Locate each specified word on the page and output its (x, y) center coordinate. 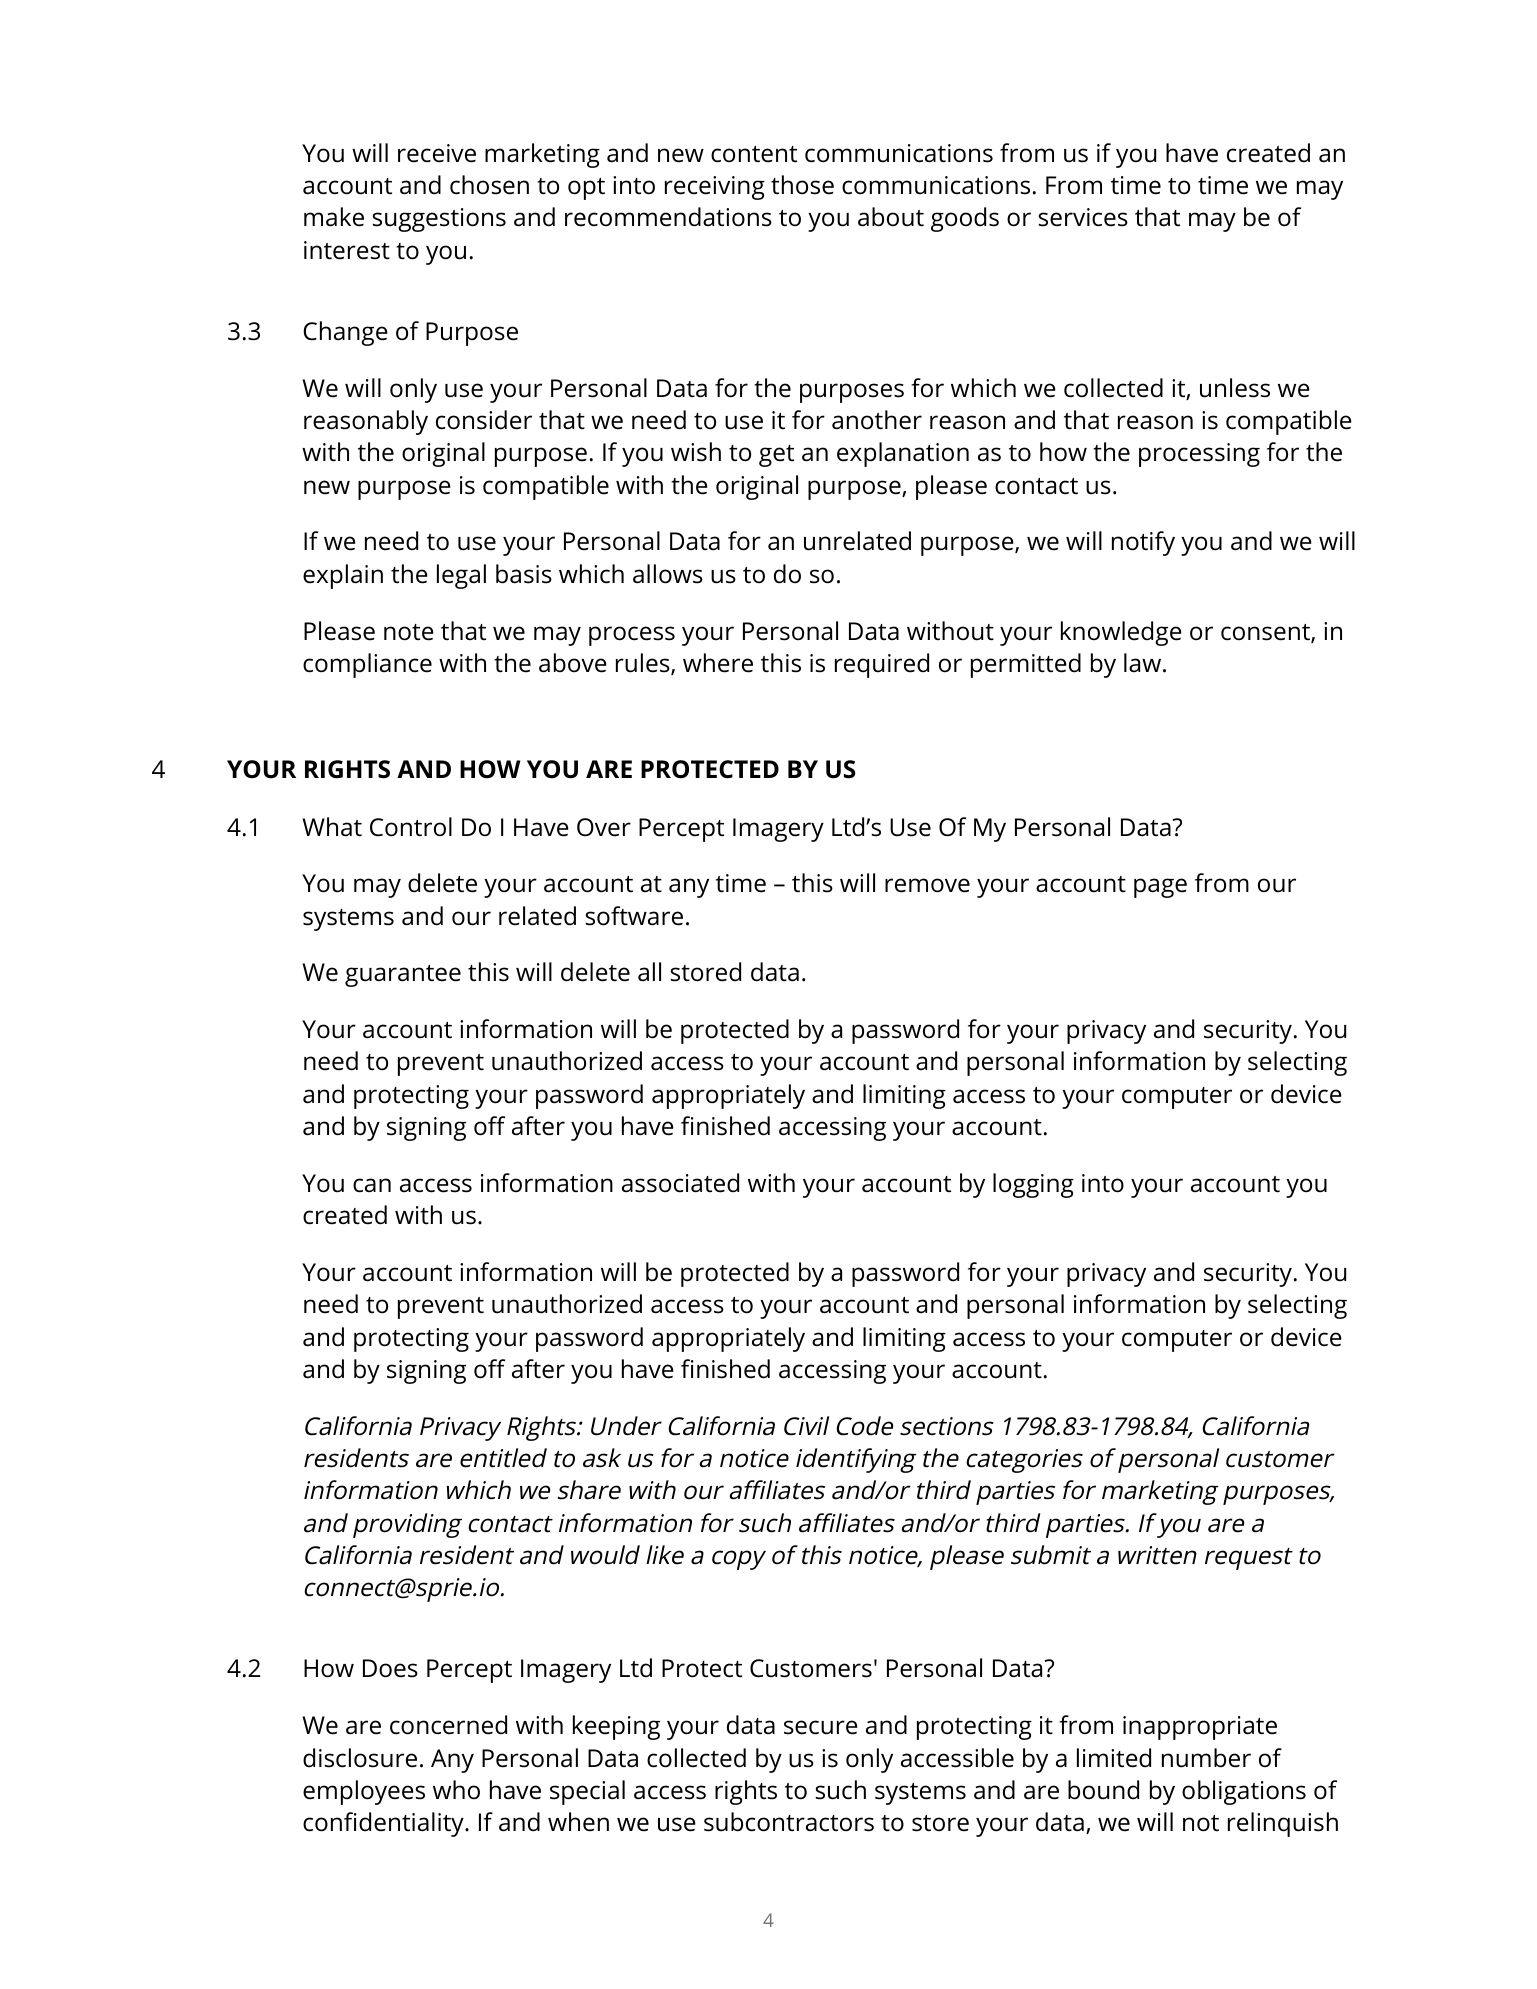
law (1144, 662)
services (1083, 217)
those (802, 185)
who (456, 1789)
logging (1033, 1185)
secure (821, 1727)
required (882, 665)
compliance (367, 665)
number (1206, 1758)
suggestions (439, 220)
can (372, 1185)
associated (680, 1183)
